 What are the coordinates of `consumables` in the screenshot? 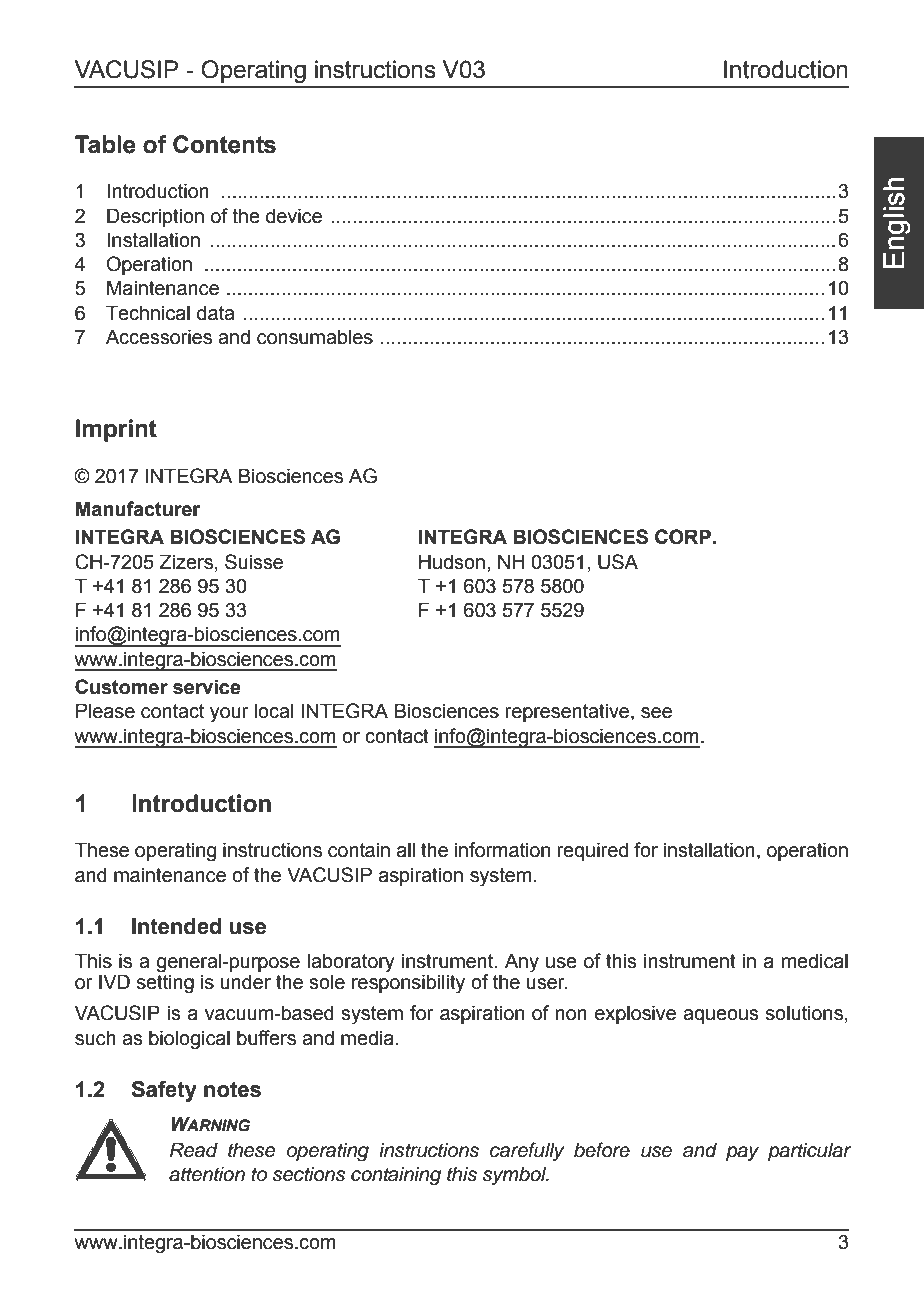 It's located at (315, 337).
